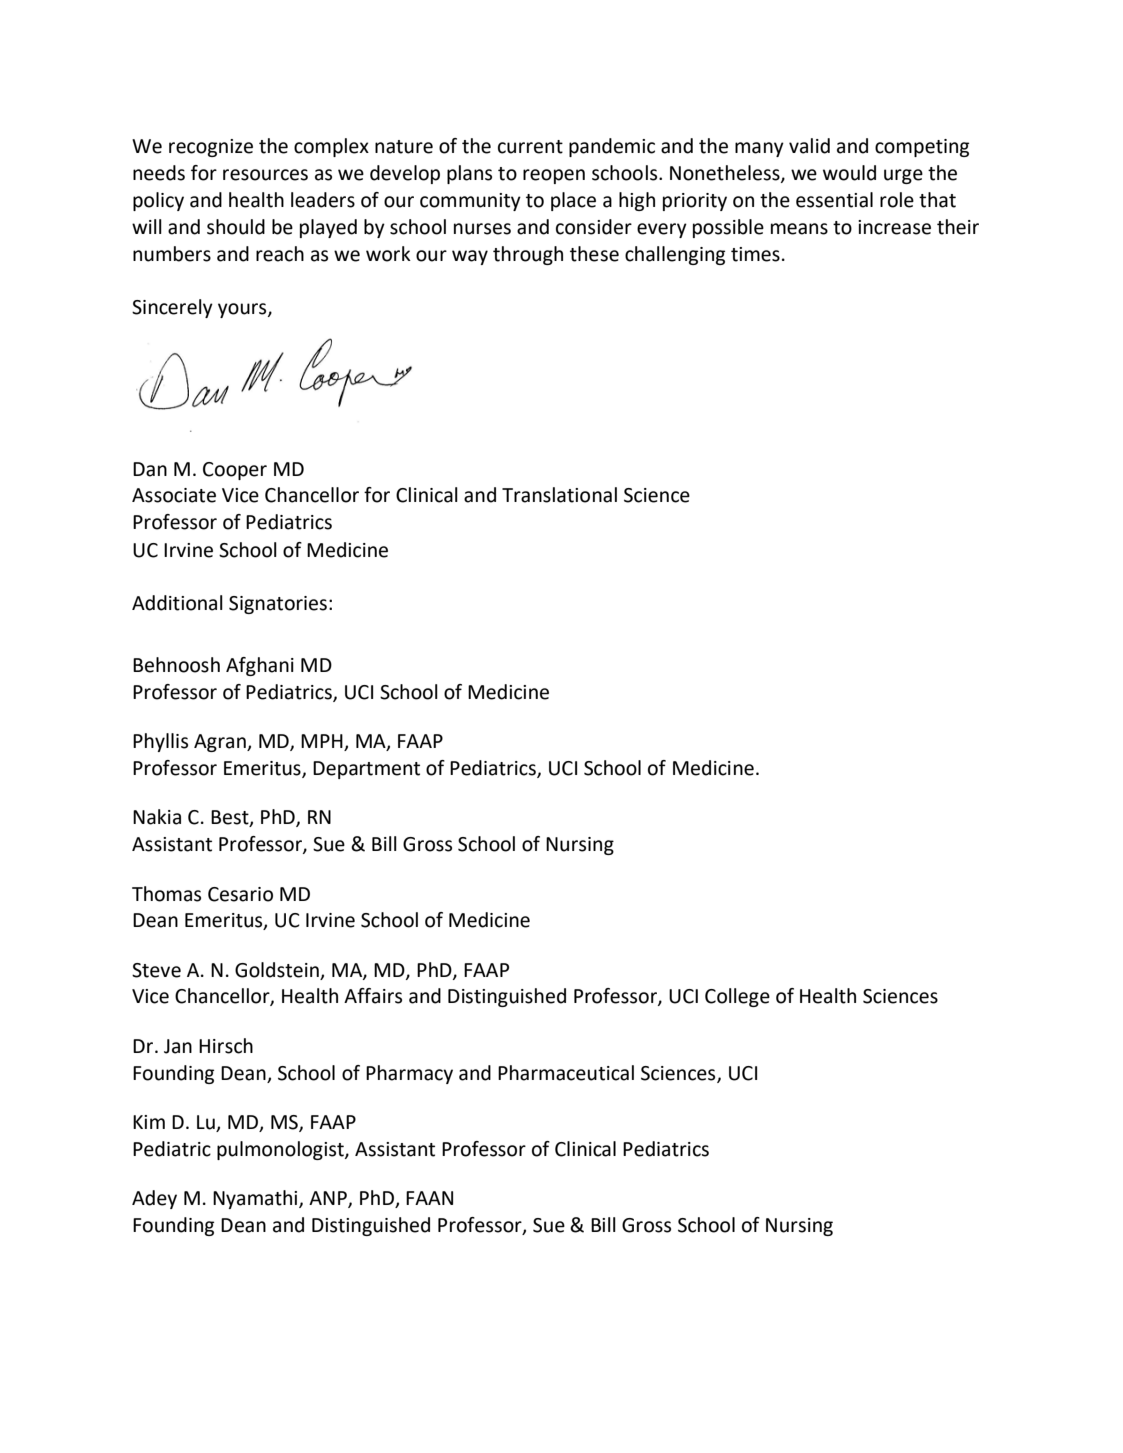 This screenshot has width=1123, height=1453. What do you see at coordinates (849, 173) in the screenshot?
I see `would` at bounding box center [849, 173].
